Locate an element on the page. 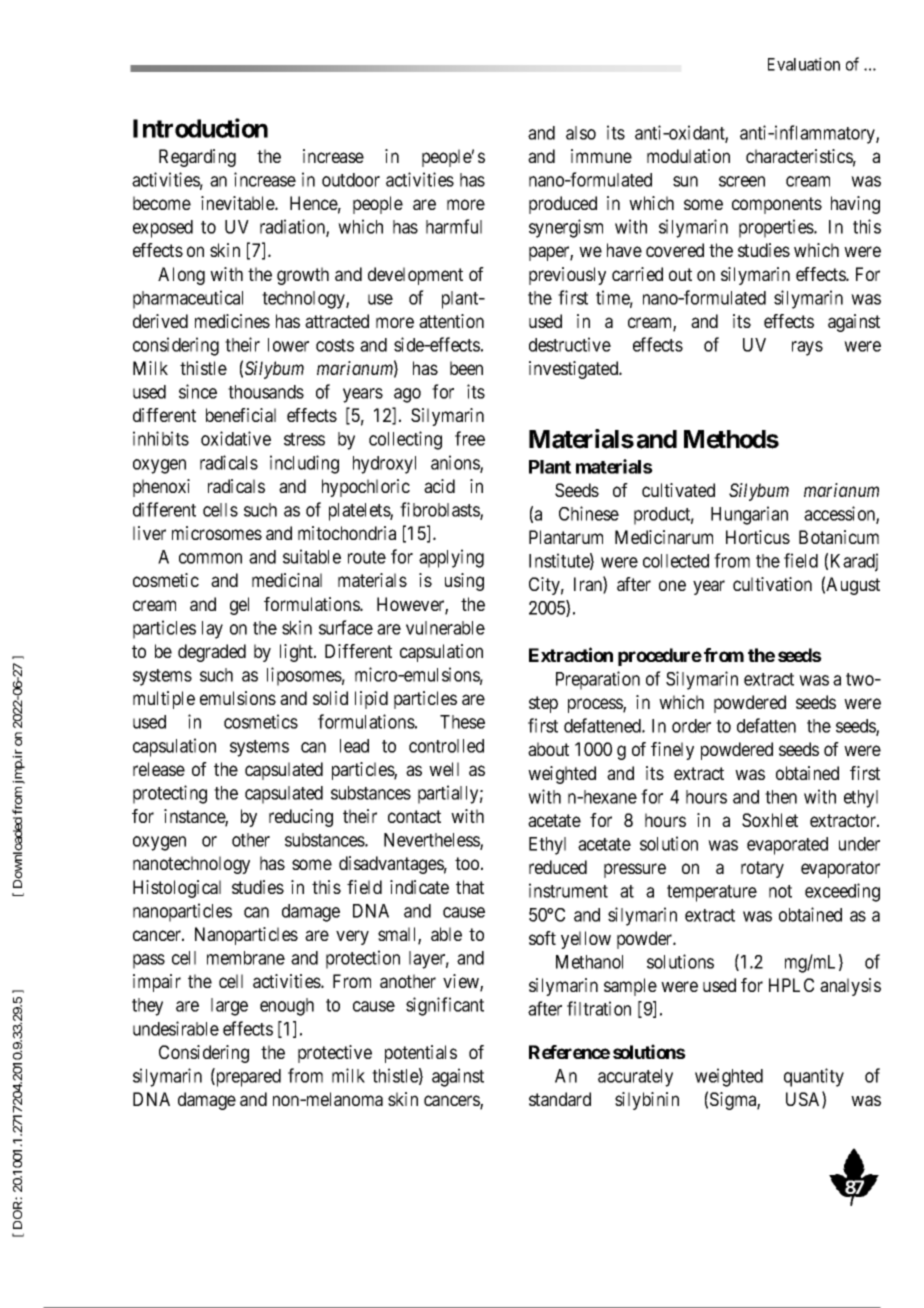  Evaluation is located at coordinates (804, 64).
